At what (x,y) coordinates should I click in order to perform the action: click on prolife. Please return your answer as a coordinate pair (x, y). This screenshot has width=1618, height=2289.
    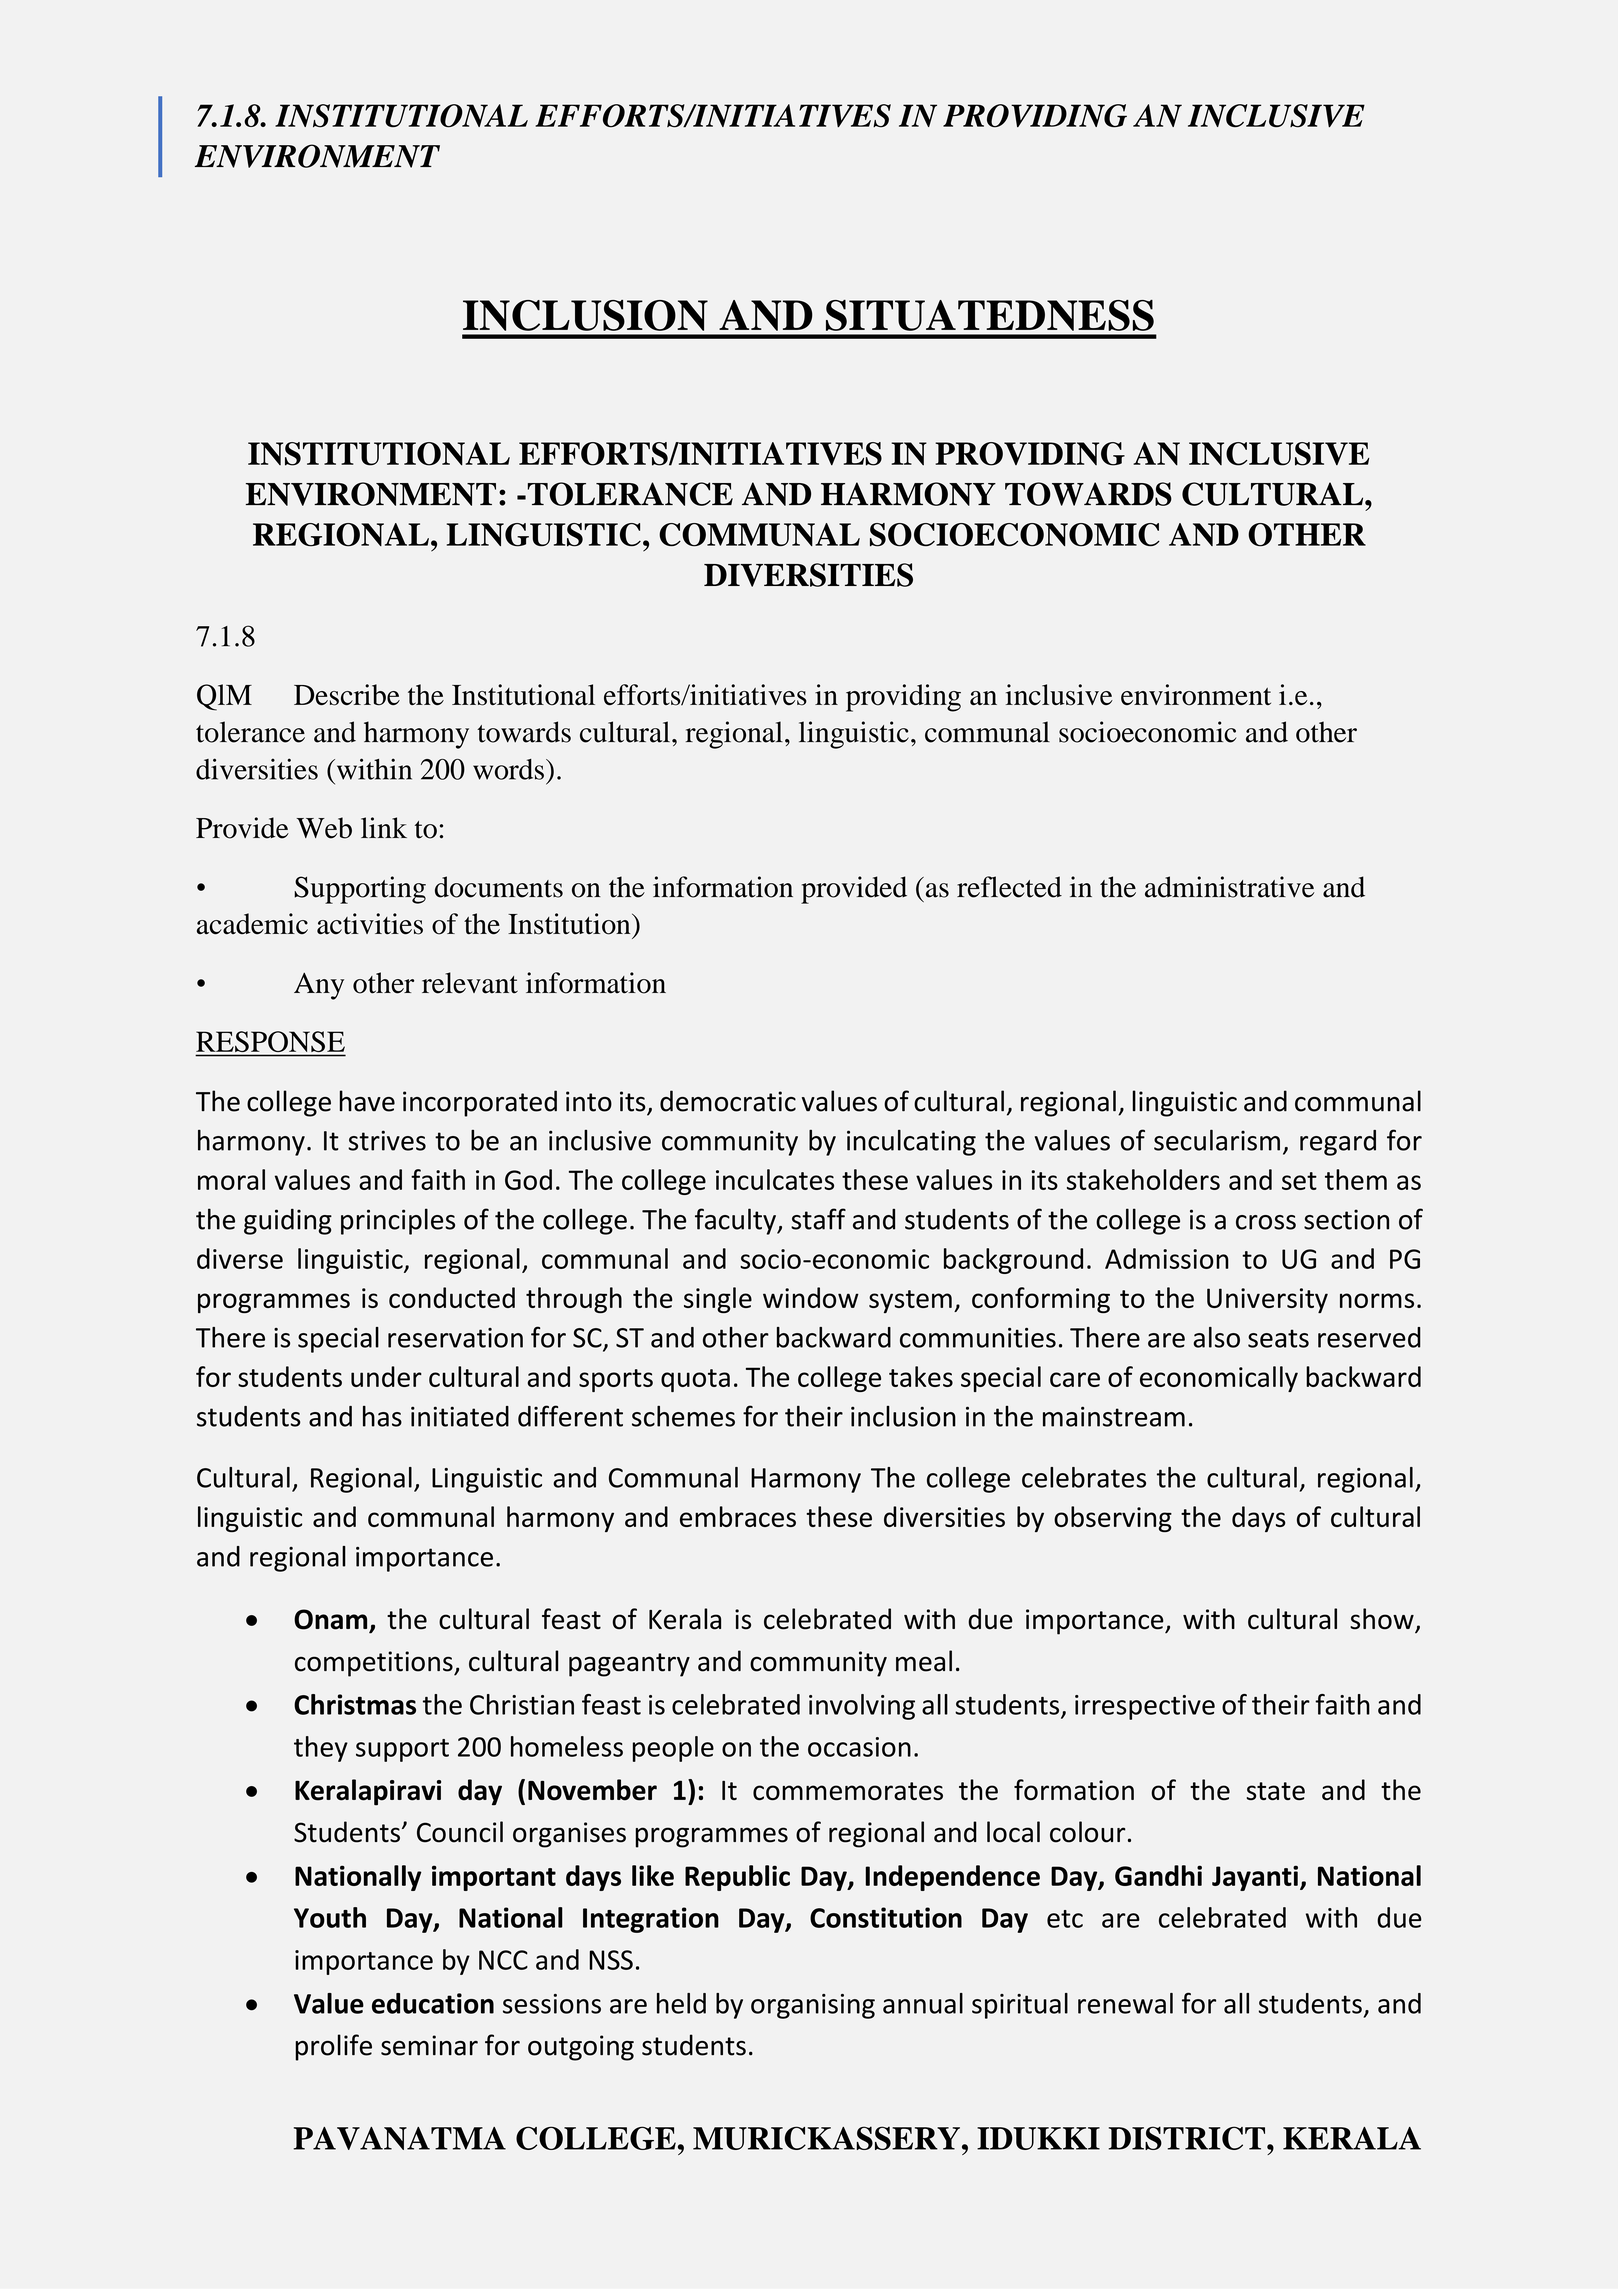
    Looking at the image, I should click on (333, 2047).
